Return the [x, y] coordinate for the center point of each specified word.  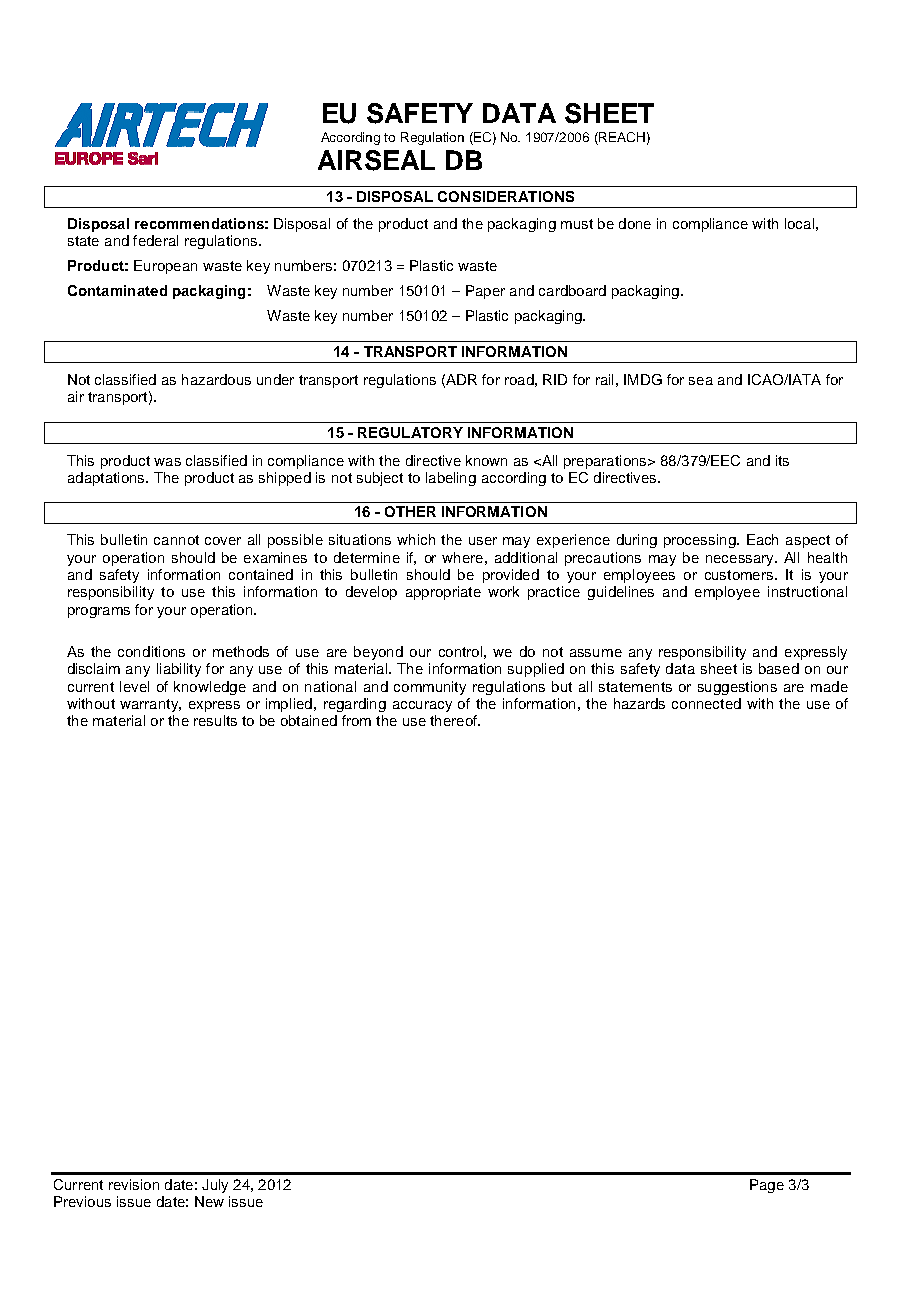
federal [155, 240]
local [799, 223]
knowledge [210, 688]
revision [134, 1184]
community [430, 688]
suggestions [737, 688]
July [215, 1186]
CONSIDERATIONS [506, 196]
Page [767, 1186]
